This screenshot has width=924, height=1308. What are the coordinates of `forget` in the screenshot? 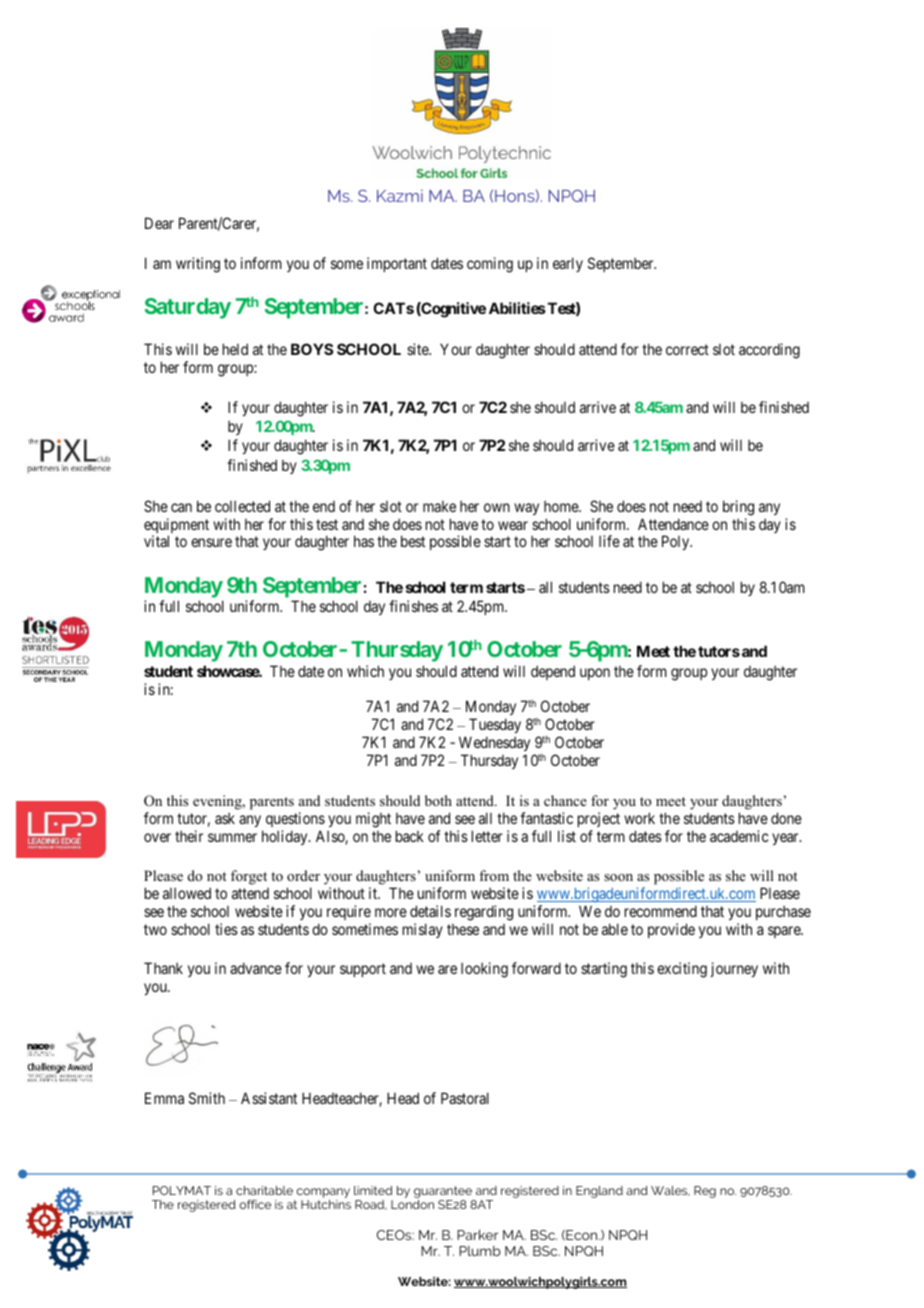 It's located at (249, 877).
